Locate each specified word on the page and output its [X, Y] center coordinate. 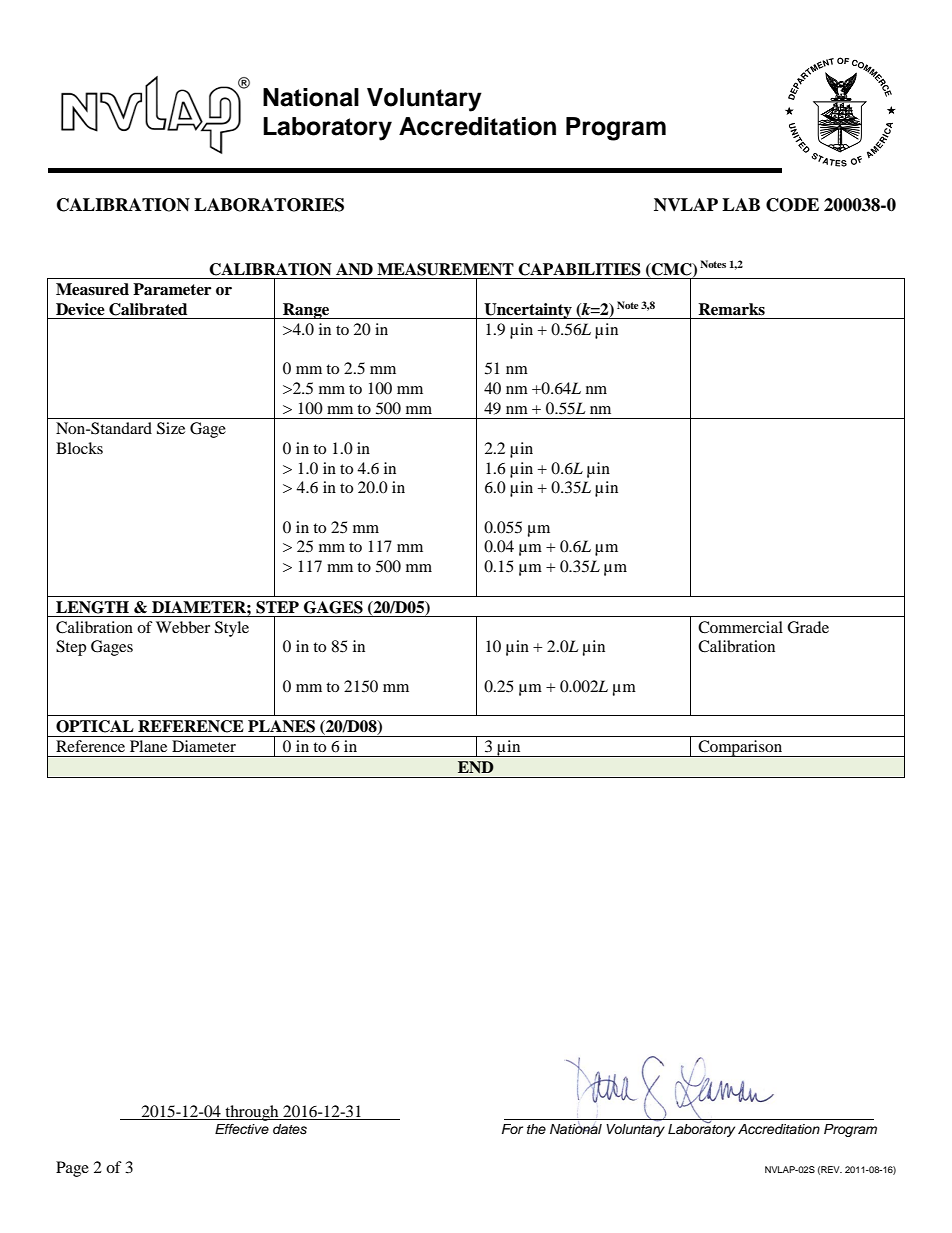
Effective [242, 1129]
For [512, 1129]
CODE [792, 205]
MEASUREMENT [445, 269]
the [536, 1129]
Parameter [172, 289]
